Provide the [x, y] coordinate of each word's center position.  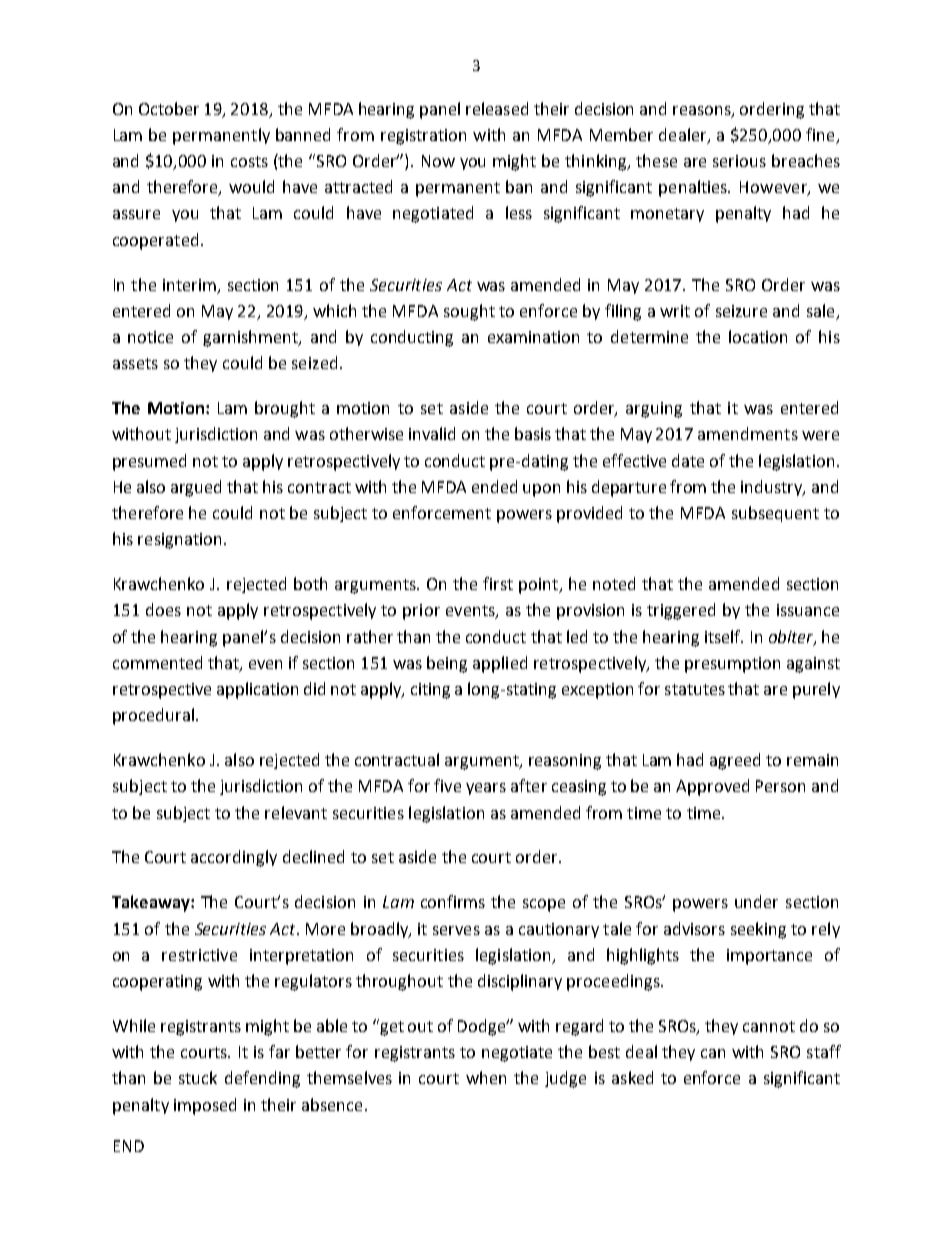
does [163, 609]
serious [739, 161]
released [497, 108]
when [486, 1077]
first [498, 583]
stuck [198, 1077]
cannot [769, 1026]
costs [249, 161]
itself [724, 636]
